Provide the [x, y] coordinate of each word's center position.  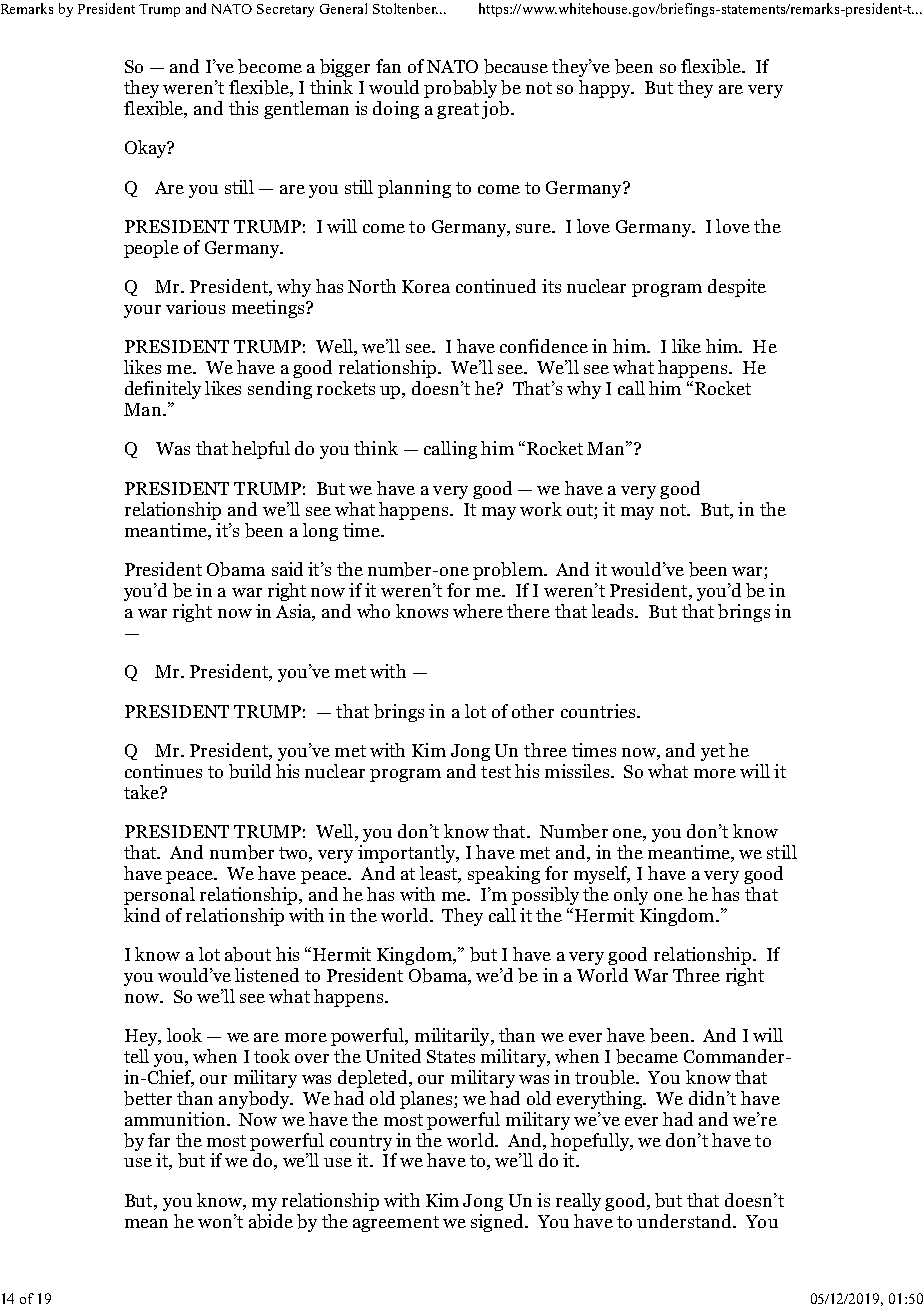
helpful [261, 450]
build [250, 771]
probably [460, 89]
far [159, 1140]
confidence [544, 346]
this [243, 108]
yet [713, 753]
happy [606, 89]
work [541, 509]
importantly [408, 854]
